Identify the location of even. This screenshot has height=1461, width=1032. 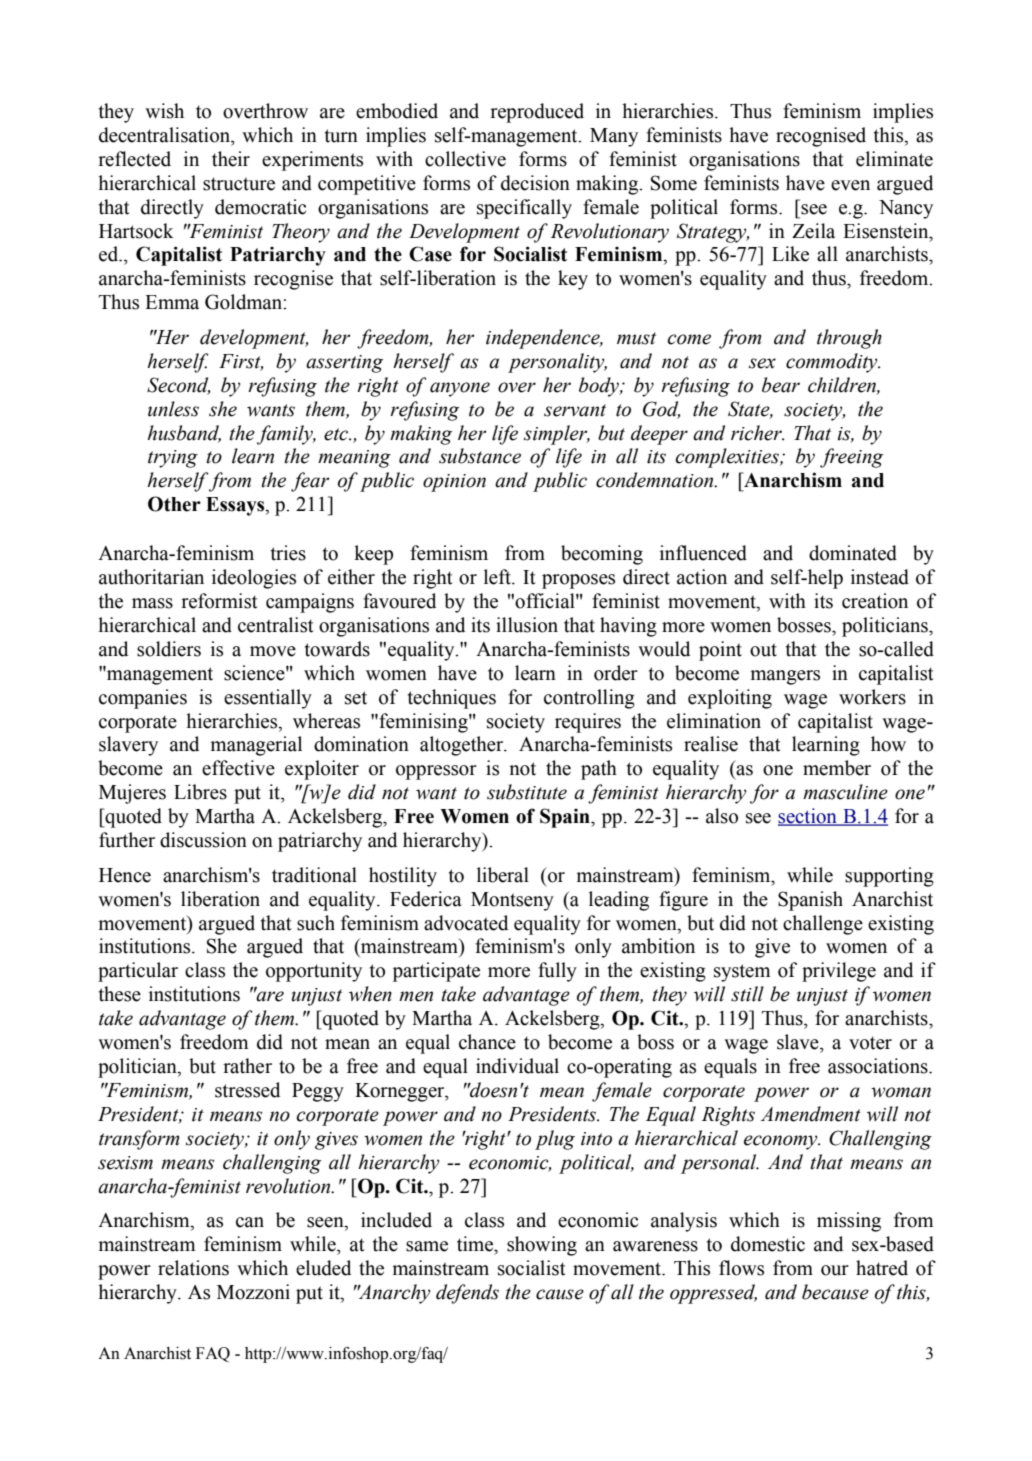
(850, 185).
